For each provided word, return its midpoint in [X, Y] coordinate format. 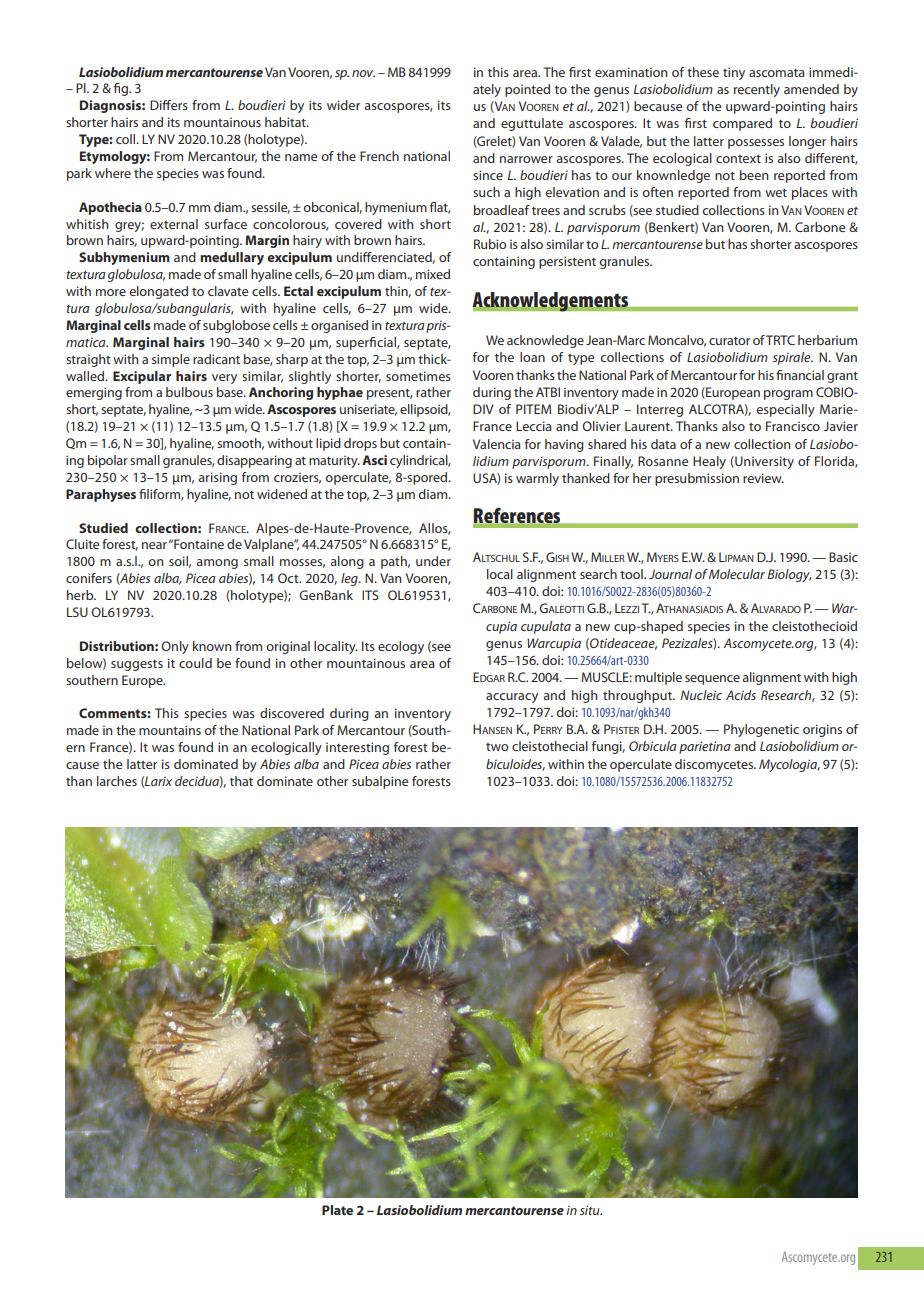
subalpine [380, 782]
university [763, 462]
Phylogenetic [761, 730]
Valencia [497, 444]
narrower [526, 159]
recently [757, 90]
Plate [337, 1210]
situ [591, 1210]
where [113, 173]
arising [217, 478]
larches [117, 781]
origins [822, 730]
